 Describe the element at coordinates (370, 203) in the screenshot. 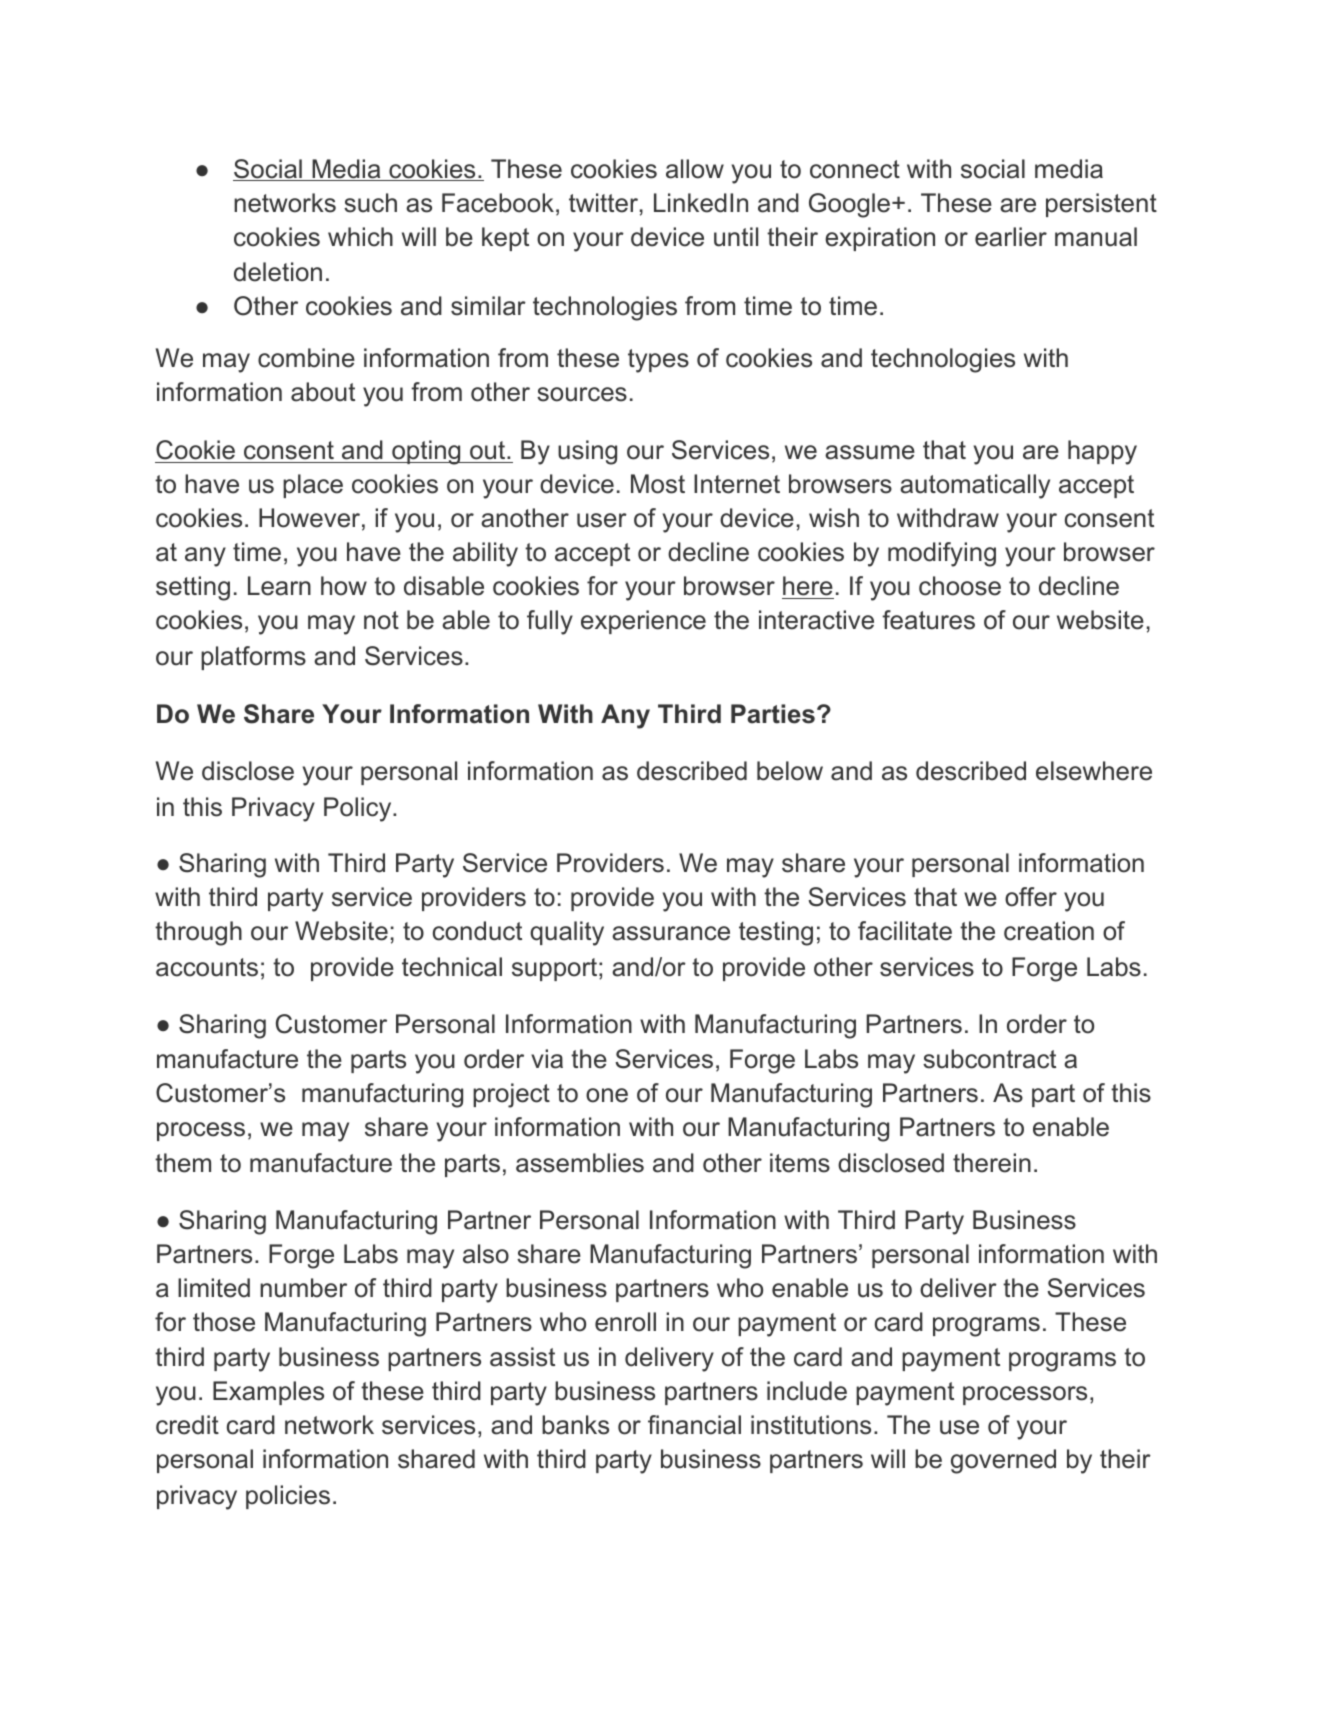

I see `such` at that location.
